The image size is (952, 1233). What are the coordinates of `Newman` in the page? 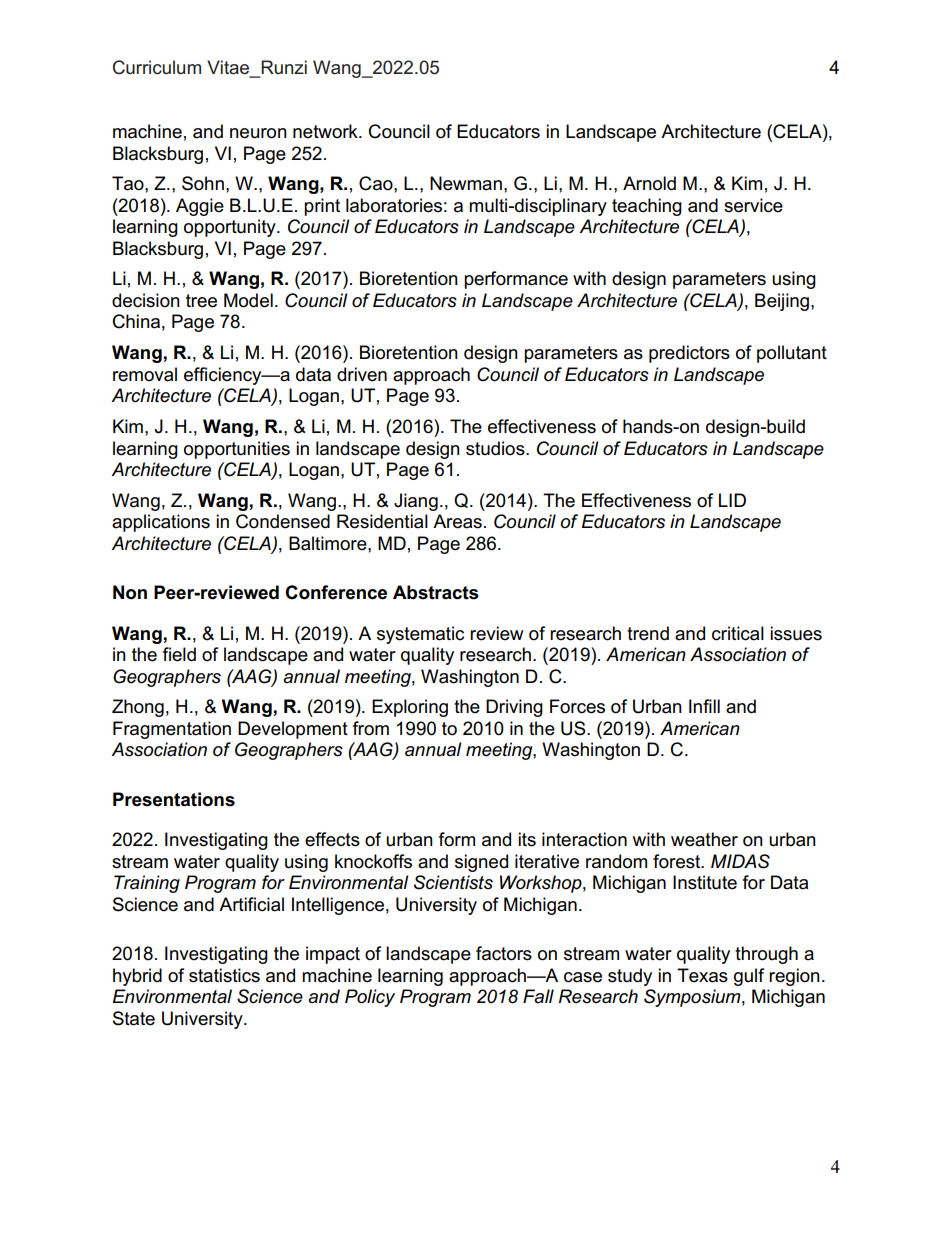 It's located at (466, 183).
